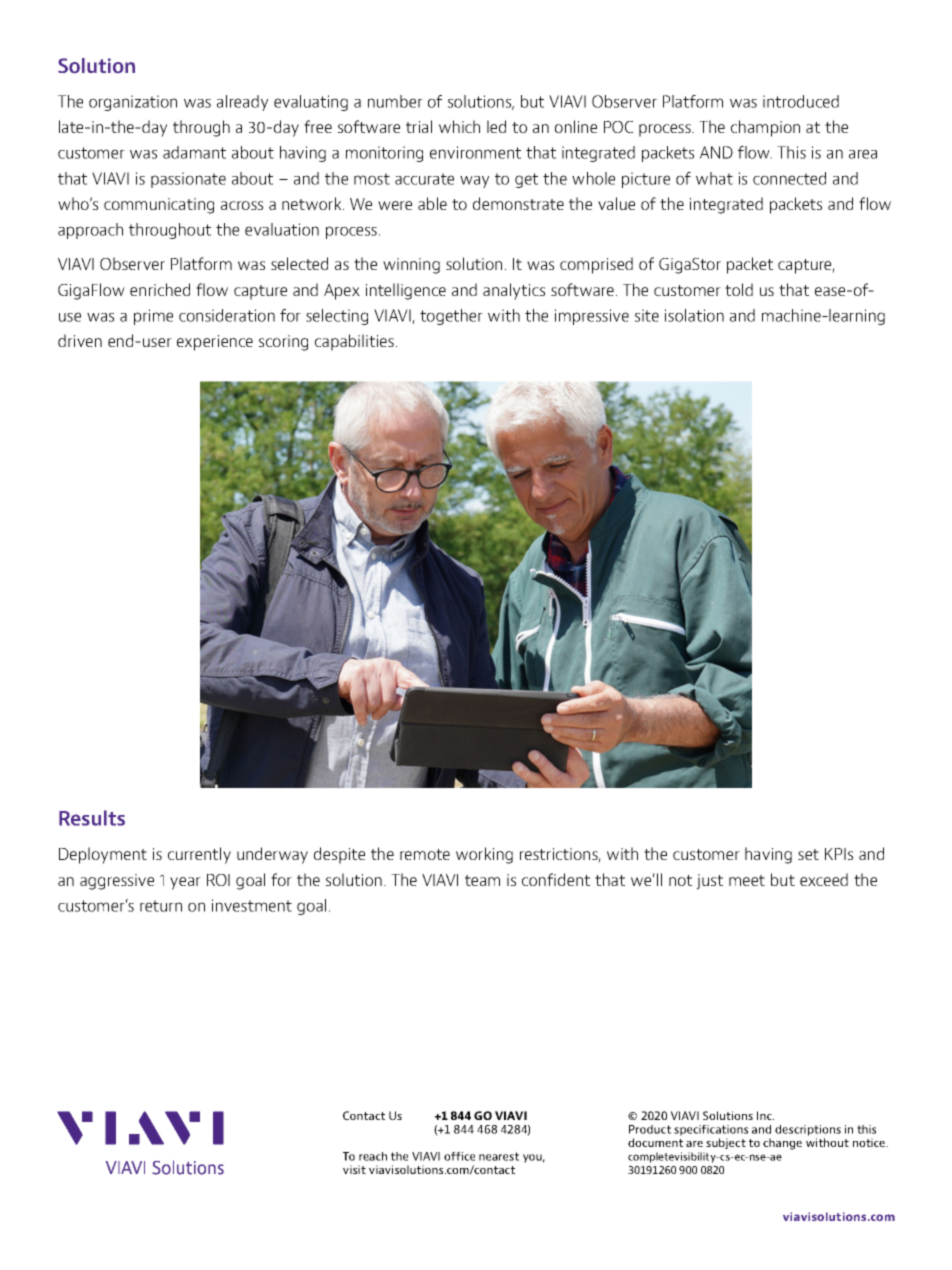 This page has height=1270, width=952. I want to click on team, so click(482, 880).
